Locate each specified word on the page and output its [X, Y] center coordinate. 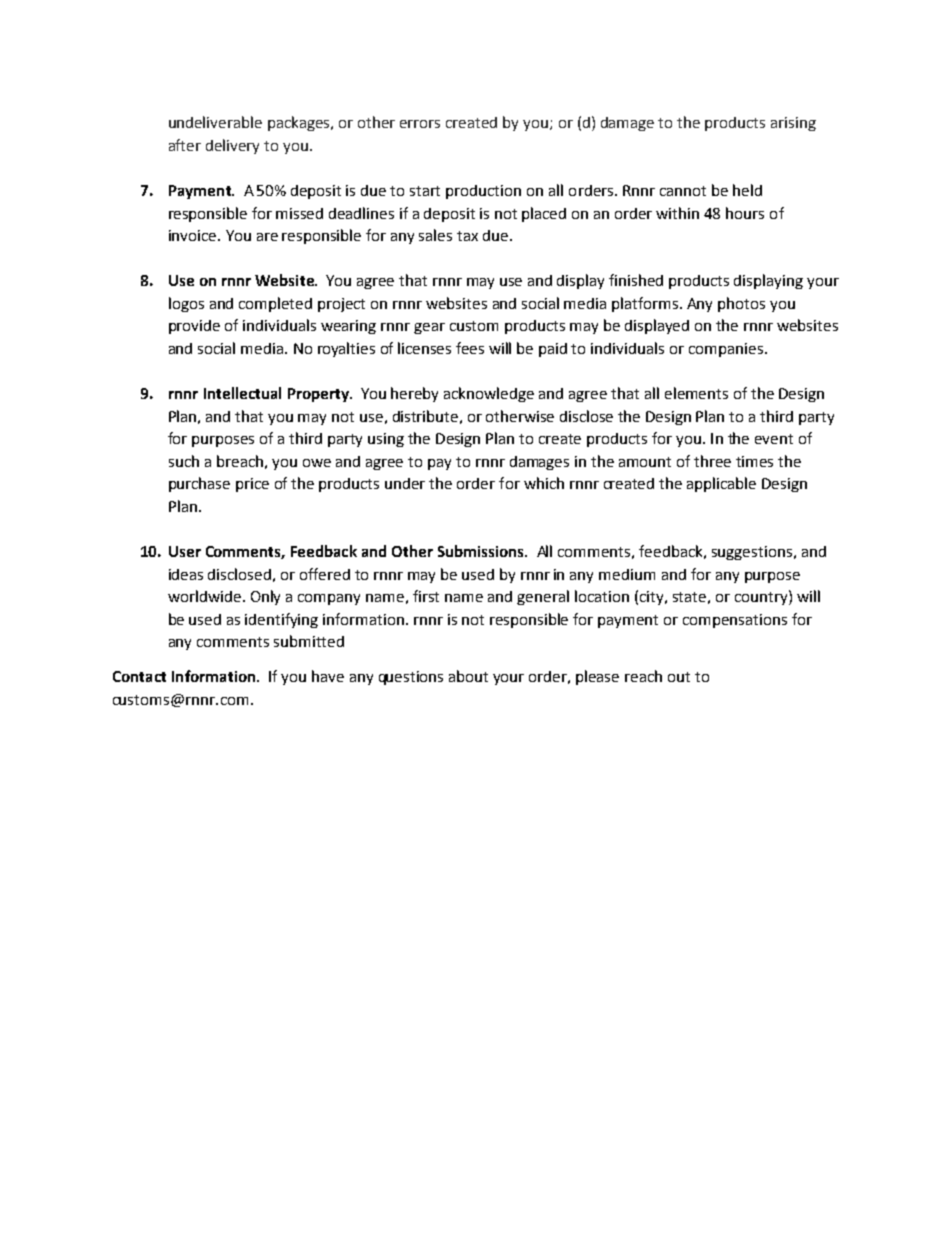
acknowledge [489, 394]
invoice [194, 235]
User [185, 551]
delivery [232, 146]
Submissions [482, 551]
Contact [139, 676]
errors [420, 124]
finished [636, 280]
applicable [721, 484]
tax [467, 236]
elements [696, 393]
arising [793, 124]
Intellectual [242, 393]
